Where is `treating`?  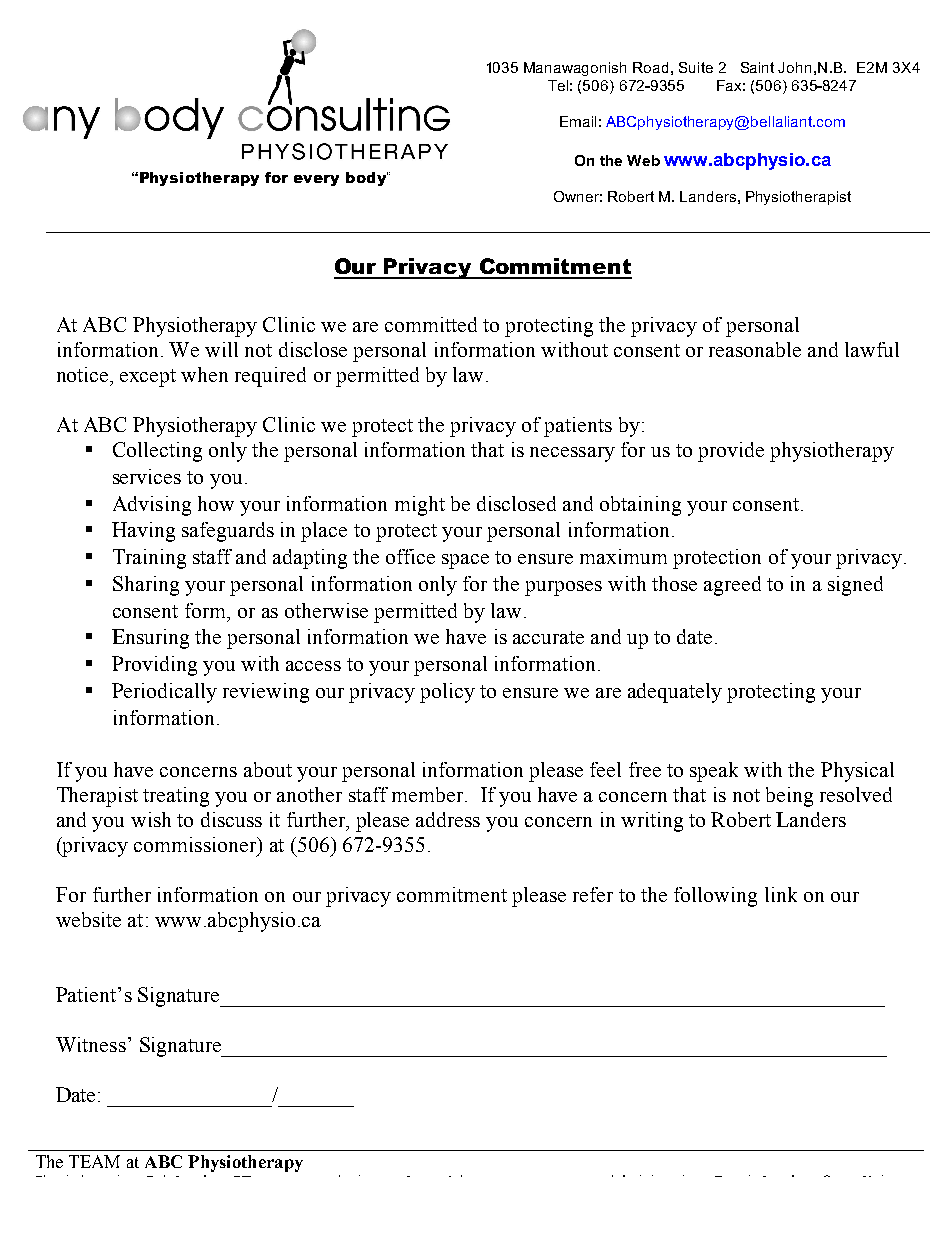
treating is located at coordinates (176, 797).
